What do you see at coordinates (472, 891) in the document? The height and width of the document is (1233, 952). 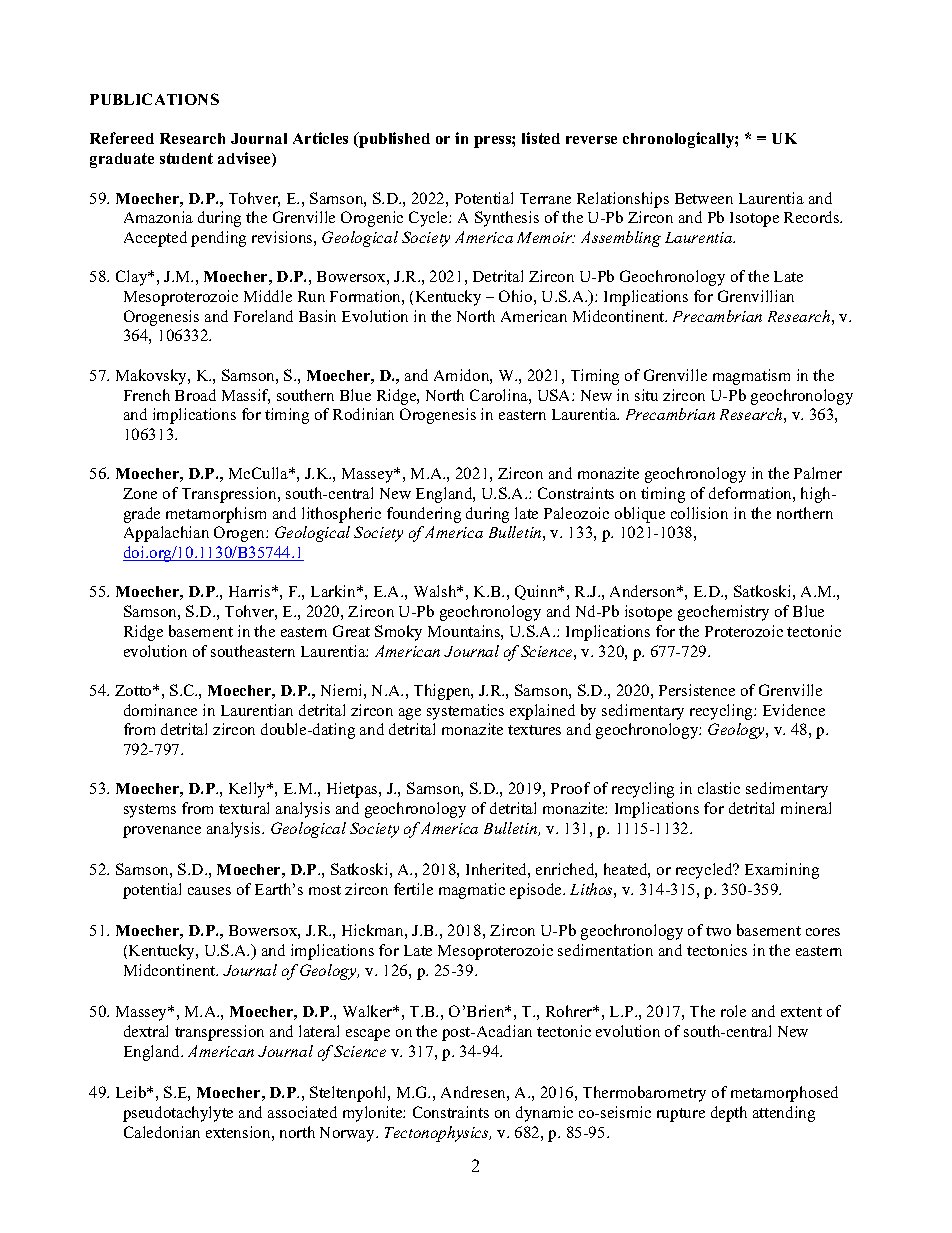 I see `magmatic` at bounding box center [472, 891].
